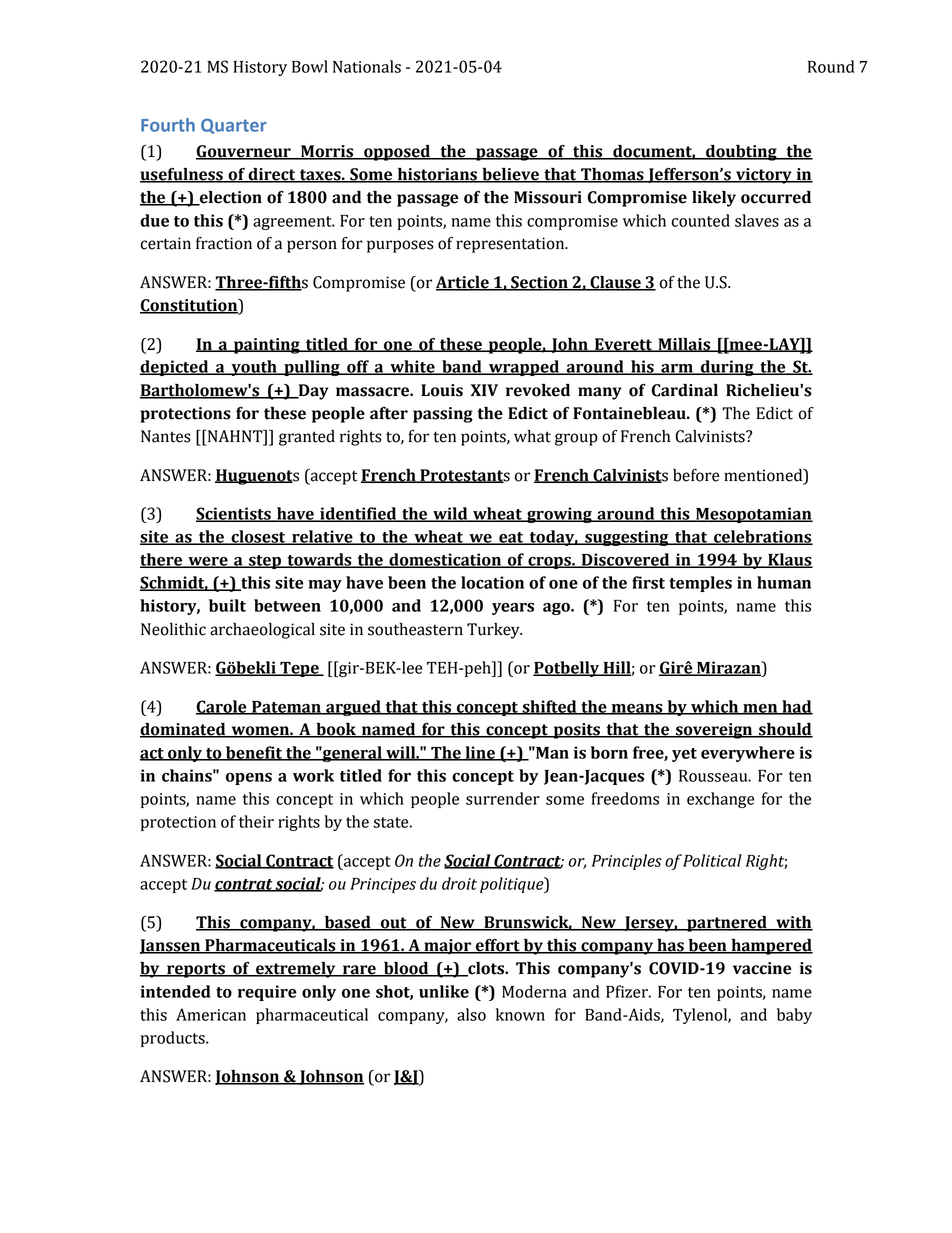 The image size is (952, 1233). Describe the element at coordinates (762, 968) in the screenshot. I see `vaccine` at that location.
